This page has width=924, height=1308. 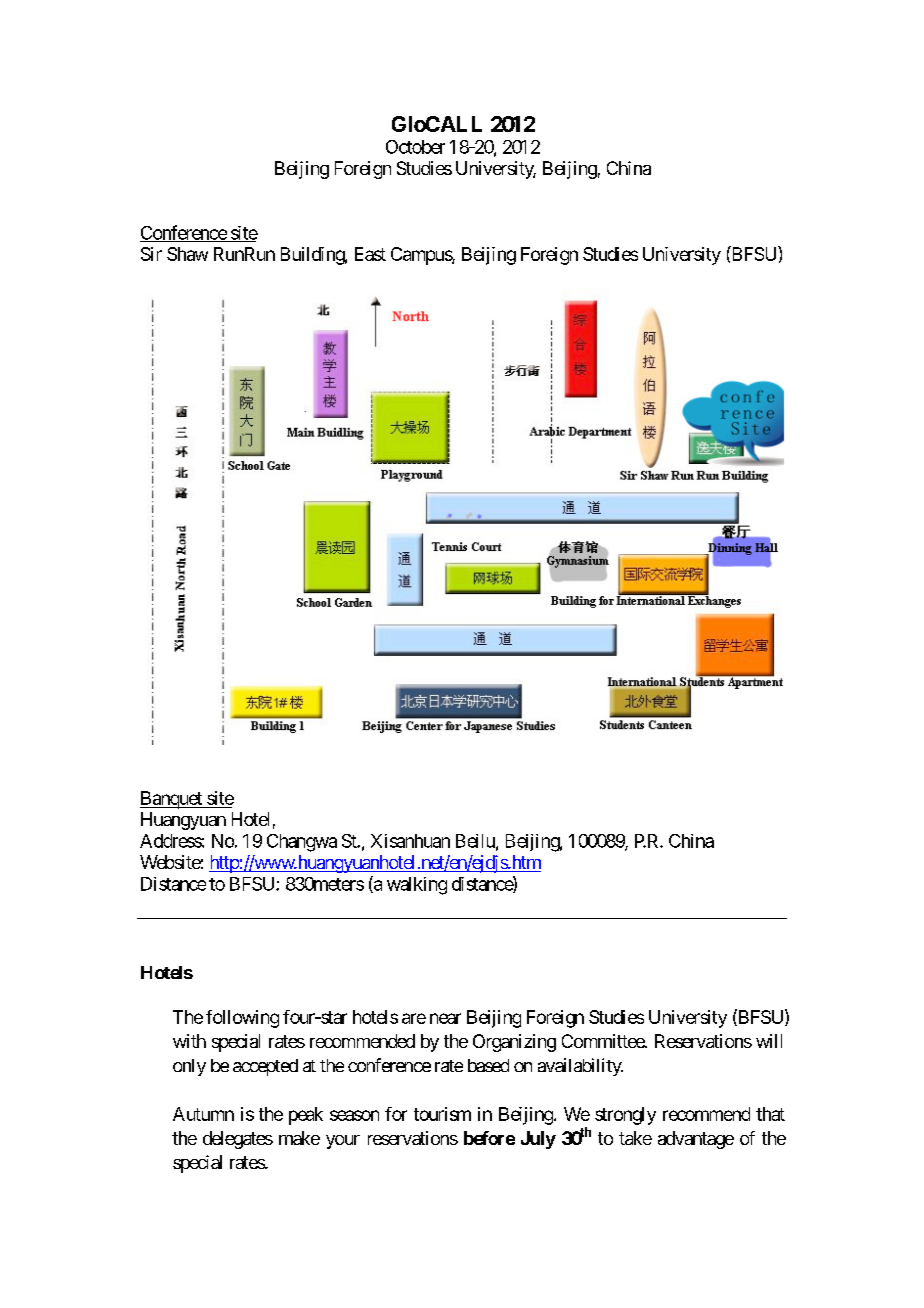 I want to click on walking, so click(x=417, y=886).
